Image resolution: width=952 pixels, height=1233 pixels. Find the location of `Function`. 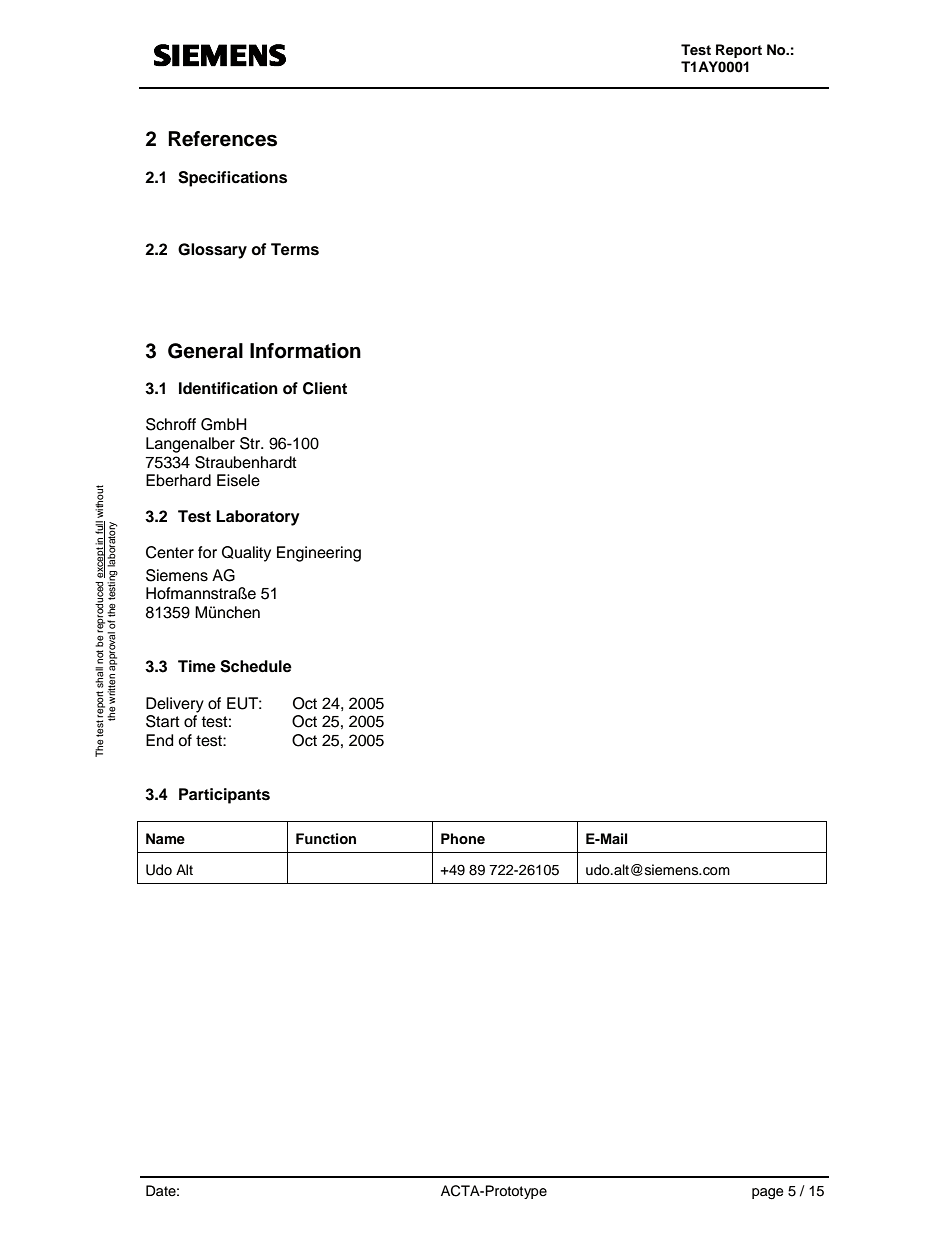

Function is located at coordinates (326, 839).
